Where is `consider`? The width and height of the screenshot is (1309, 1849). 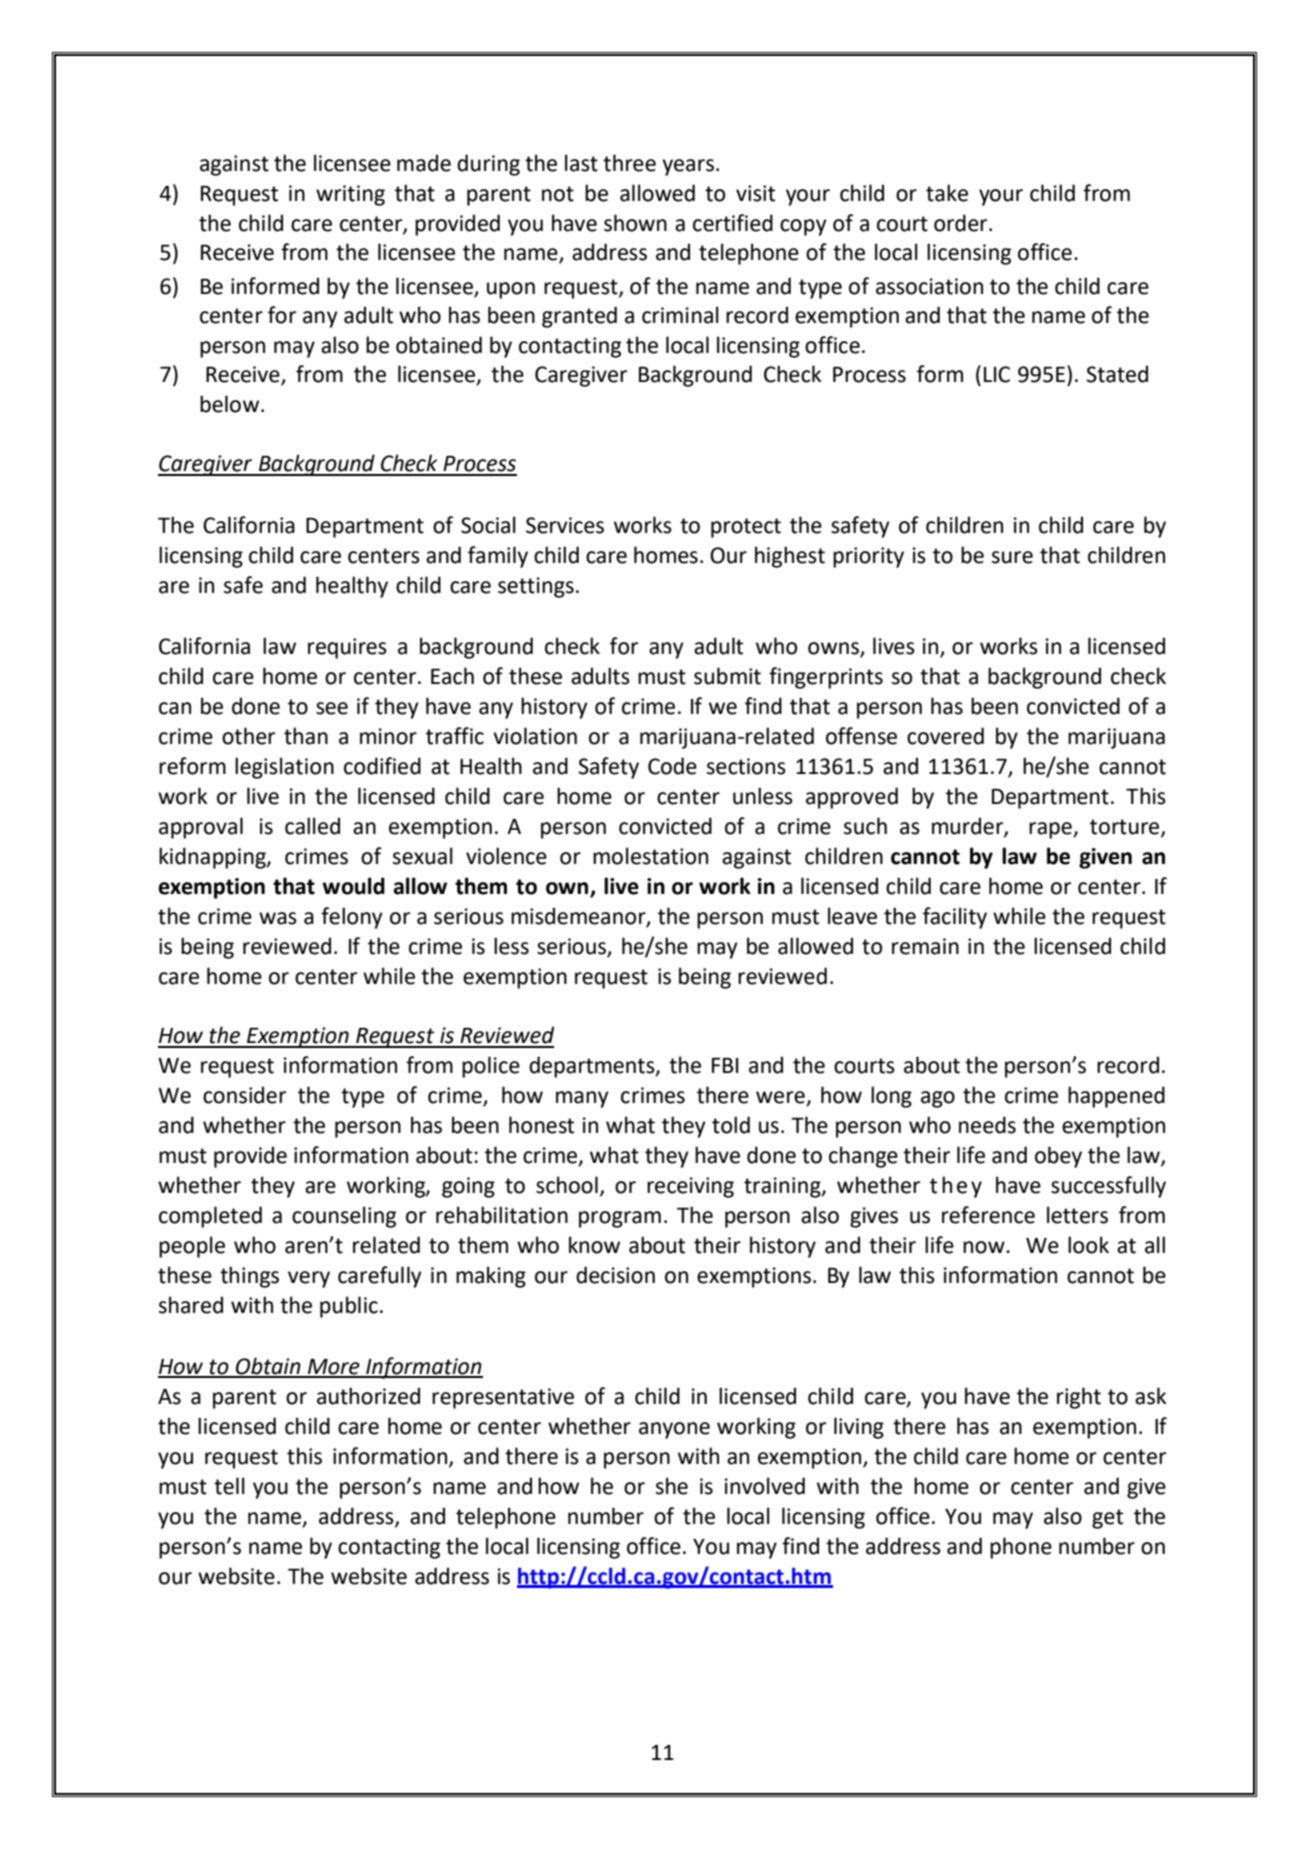
consider is located at coordinates (244, 1095).
